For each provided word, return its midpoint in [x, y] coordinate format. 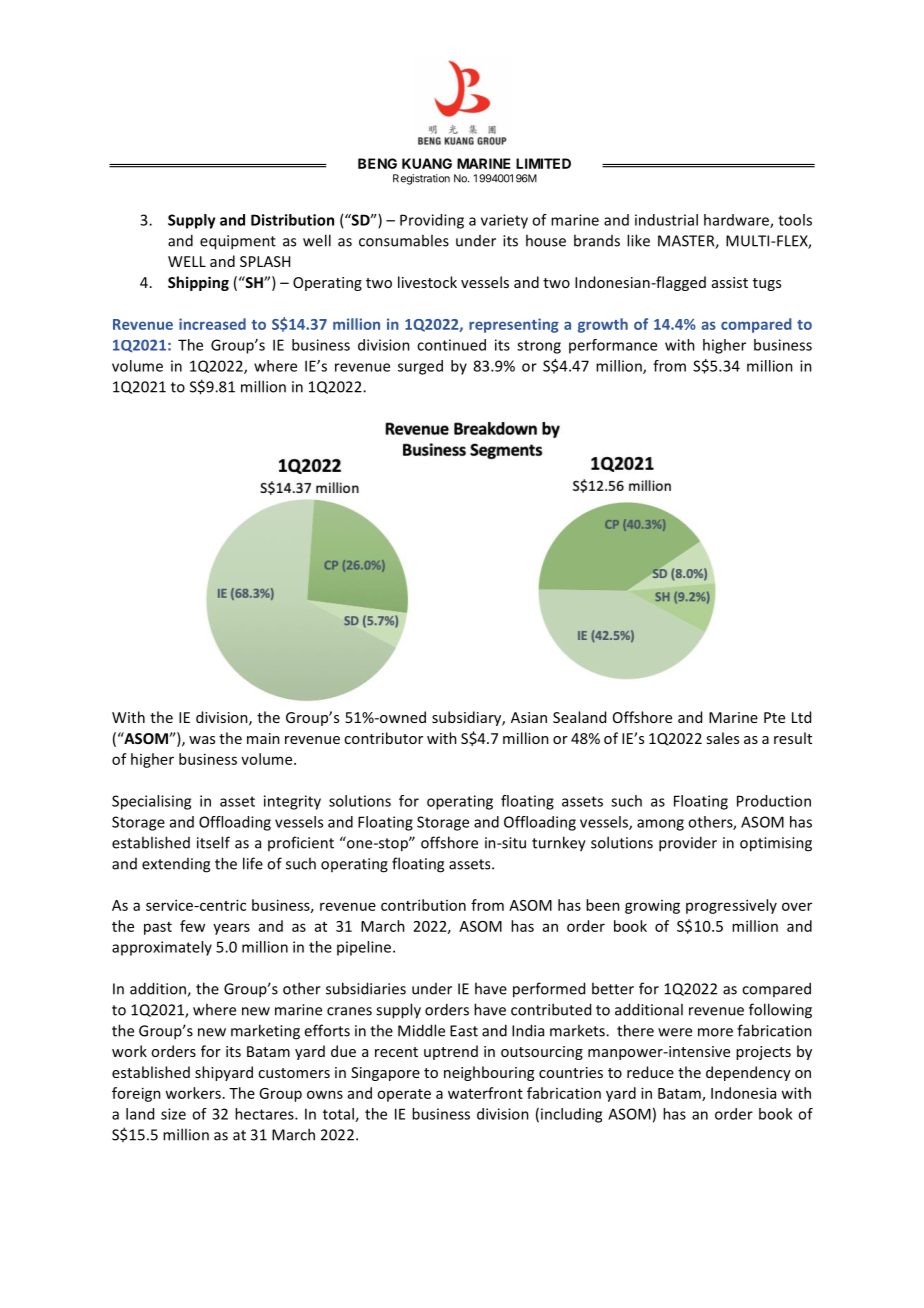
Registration [421, 179]
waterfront [485, 1093]
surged [420, 367]
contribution [423, 905]
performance [613, 346]
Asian [529, 717]
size [173, 1114]
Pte [774, 717]
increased [212, 324]
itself [213, 842]
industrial [666, 220]
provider [688, 844]
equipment [238, 242]
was [202, 740]
